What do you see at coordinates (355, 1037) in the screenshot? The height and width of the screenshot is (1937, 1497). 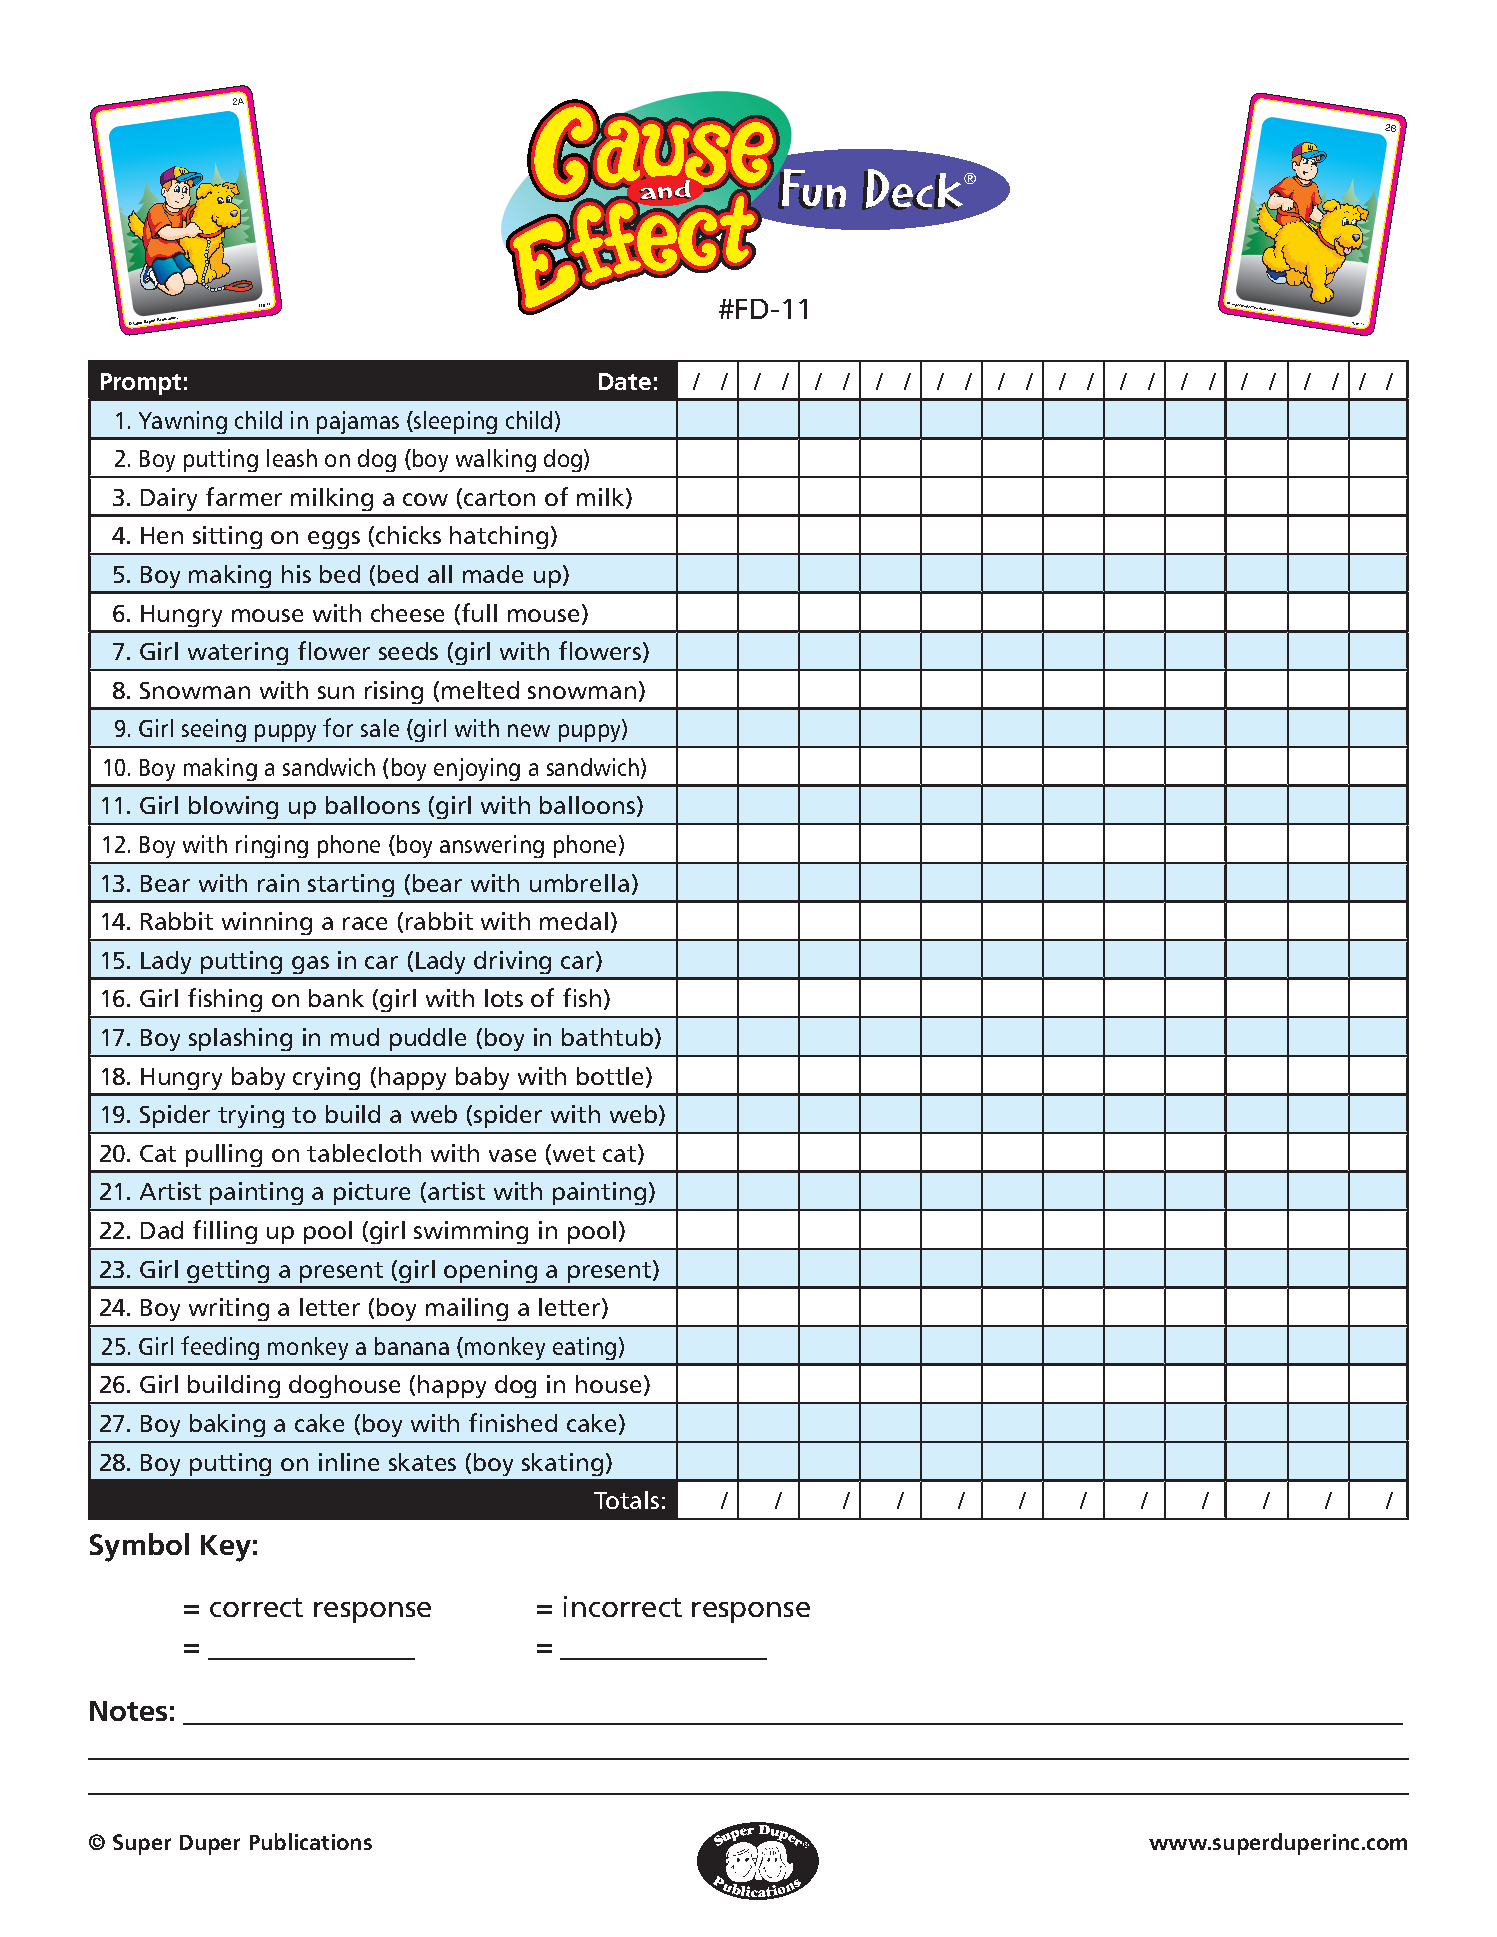 I see `mud` at bounding box center [355, 1037].
